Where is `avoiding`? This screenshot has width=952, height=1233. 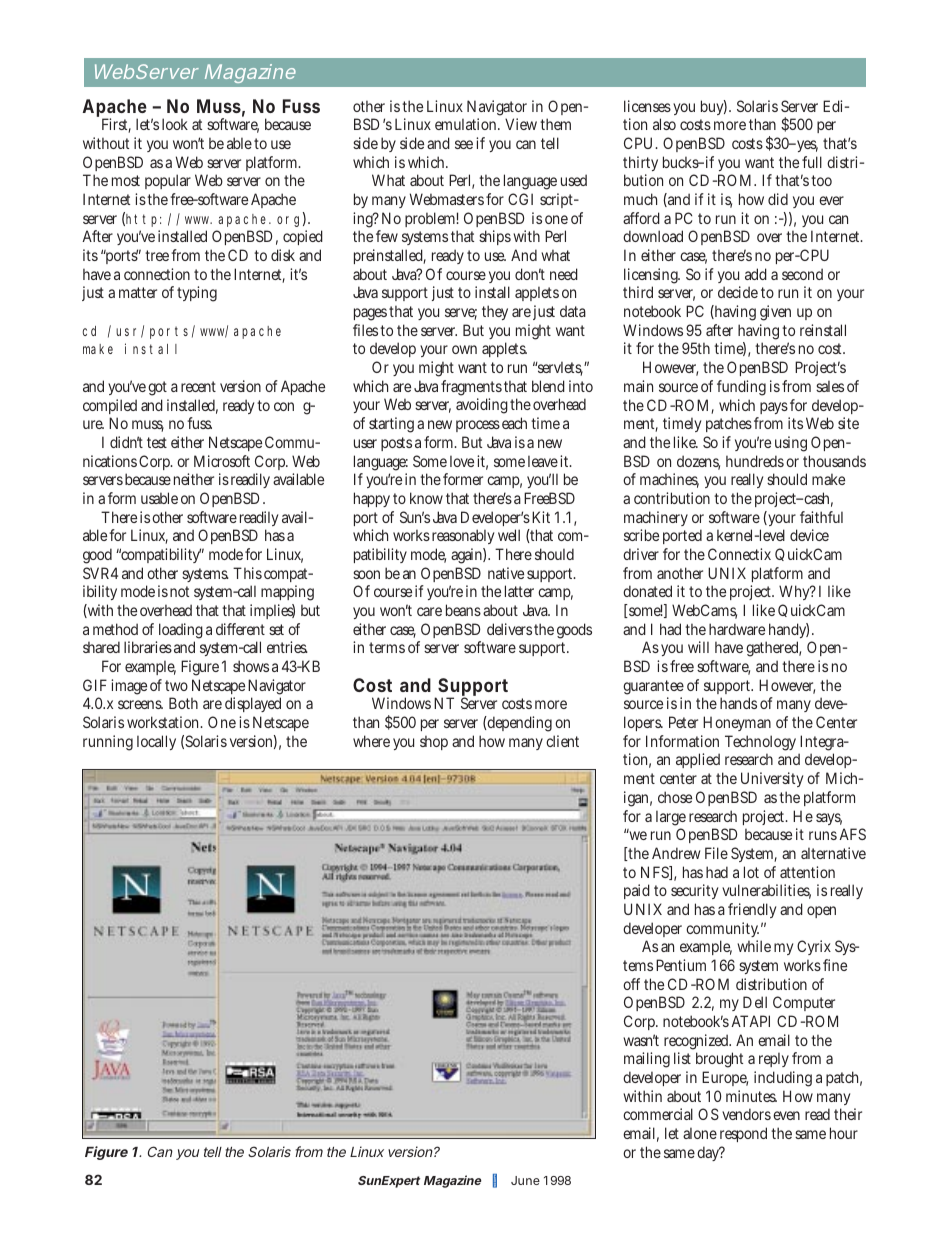 avoiding is located at coordinates (482, 406).
